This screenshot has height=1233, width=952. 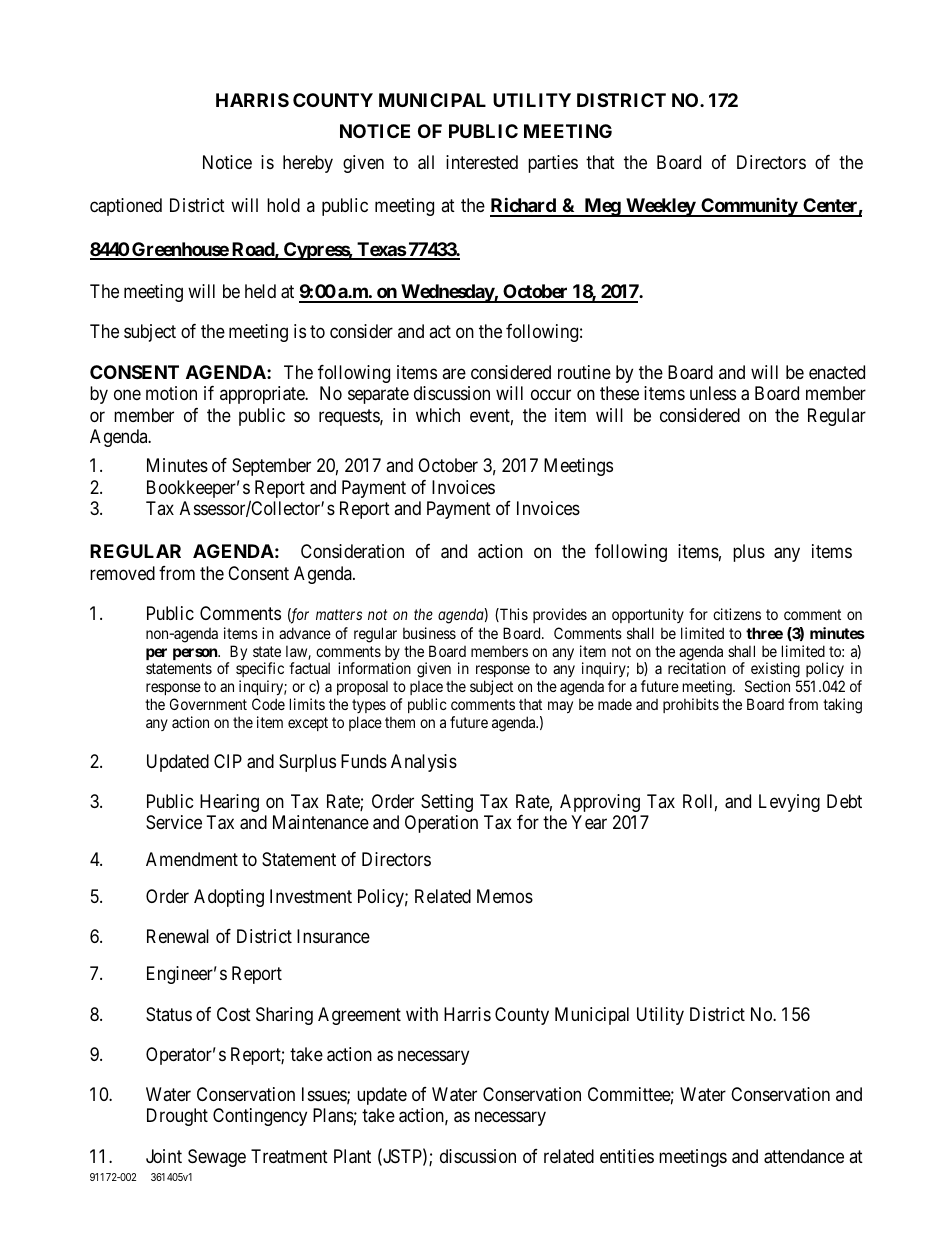 What do you see at coordinates (177, 1117) in the screenshot?
I see `Drought` at bounding box center [177, 1117].
